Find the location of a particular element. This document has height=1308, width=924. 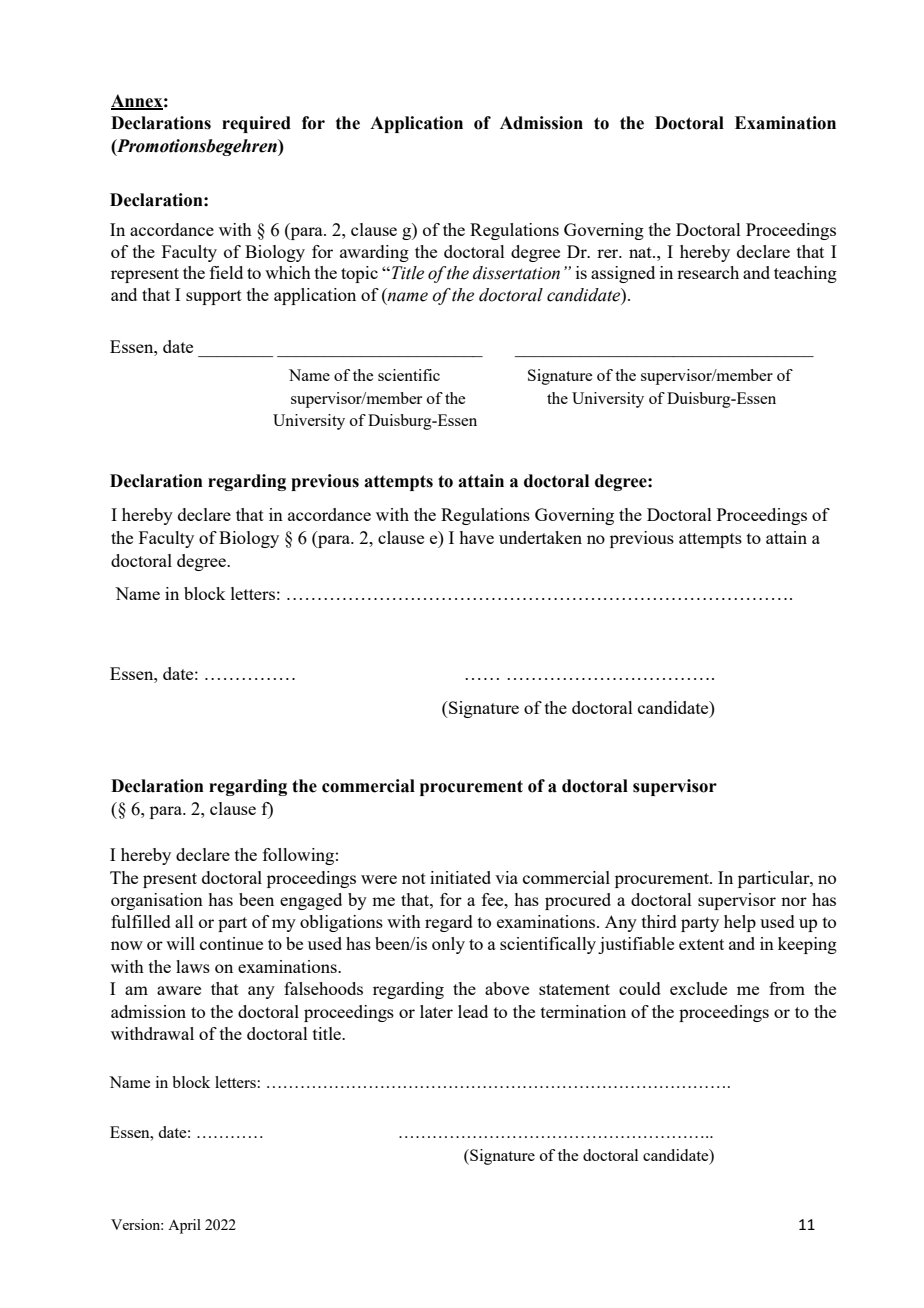

April is located at coordinates (184, 1226).
